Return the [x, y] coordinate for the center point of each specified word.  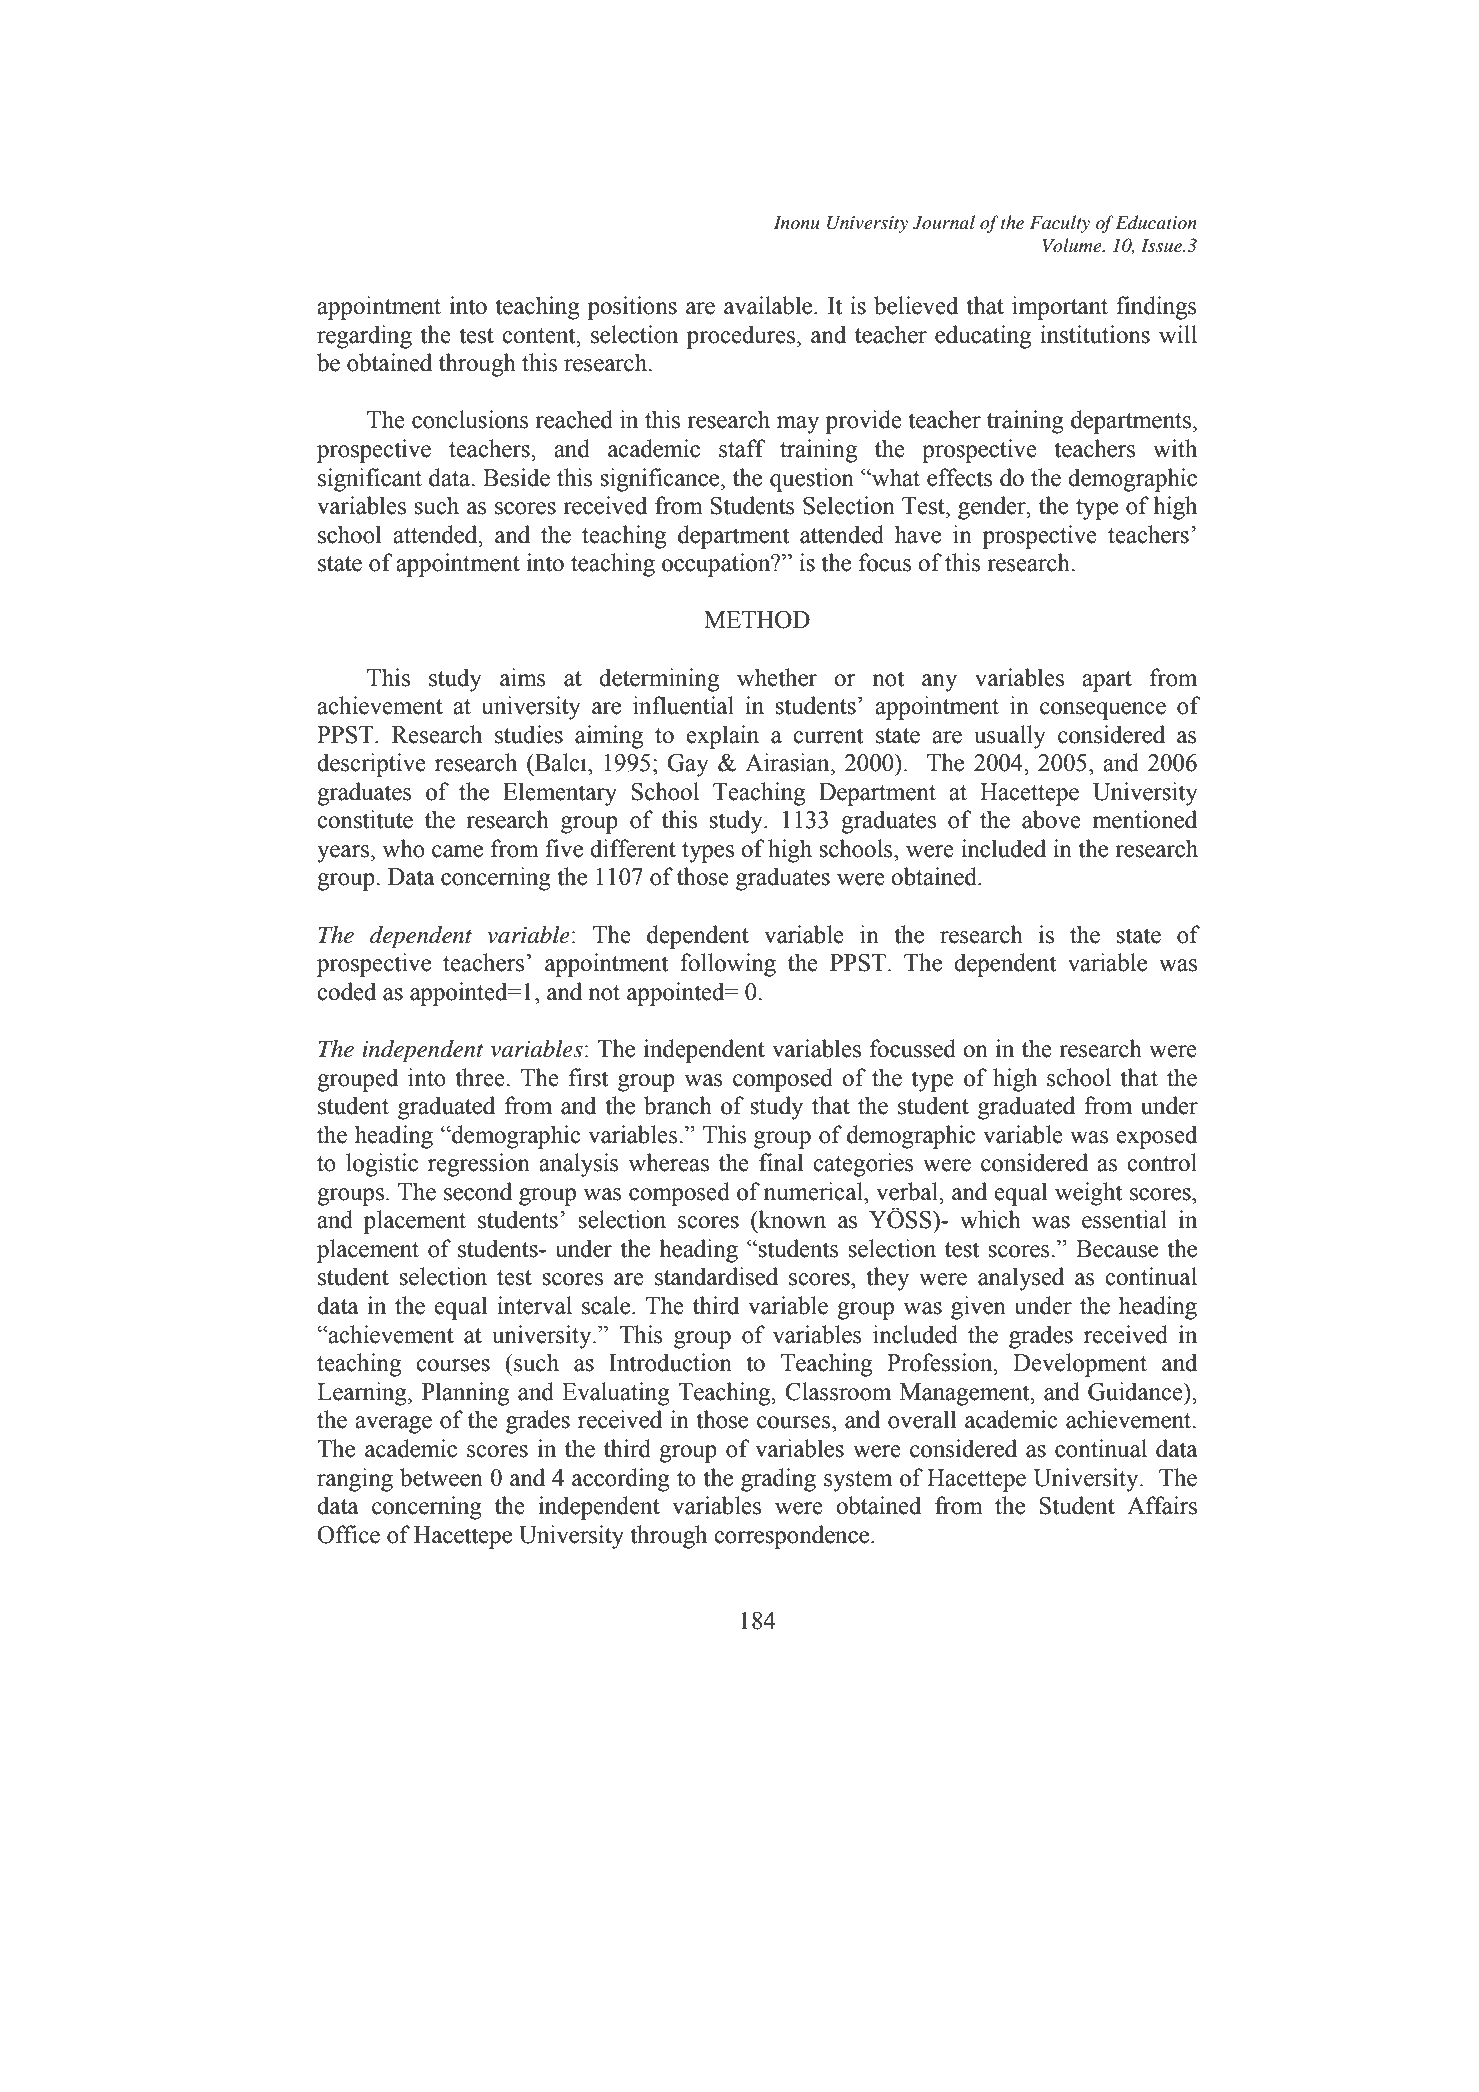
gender [993, 508]
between [441, 1477]
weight [1088, 1194]
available [769, 305]
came [457, 851]
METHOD [757, 620]
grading [778, 1480]
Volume [1073, 245]
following [728, 965]
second [478, 1191]
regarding [364, 337]
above [1051, 819]
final [781, 1162]
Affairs [1162, 1505]
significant [370, 480]
